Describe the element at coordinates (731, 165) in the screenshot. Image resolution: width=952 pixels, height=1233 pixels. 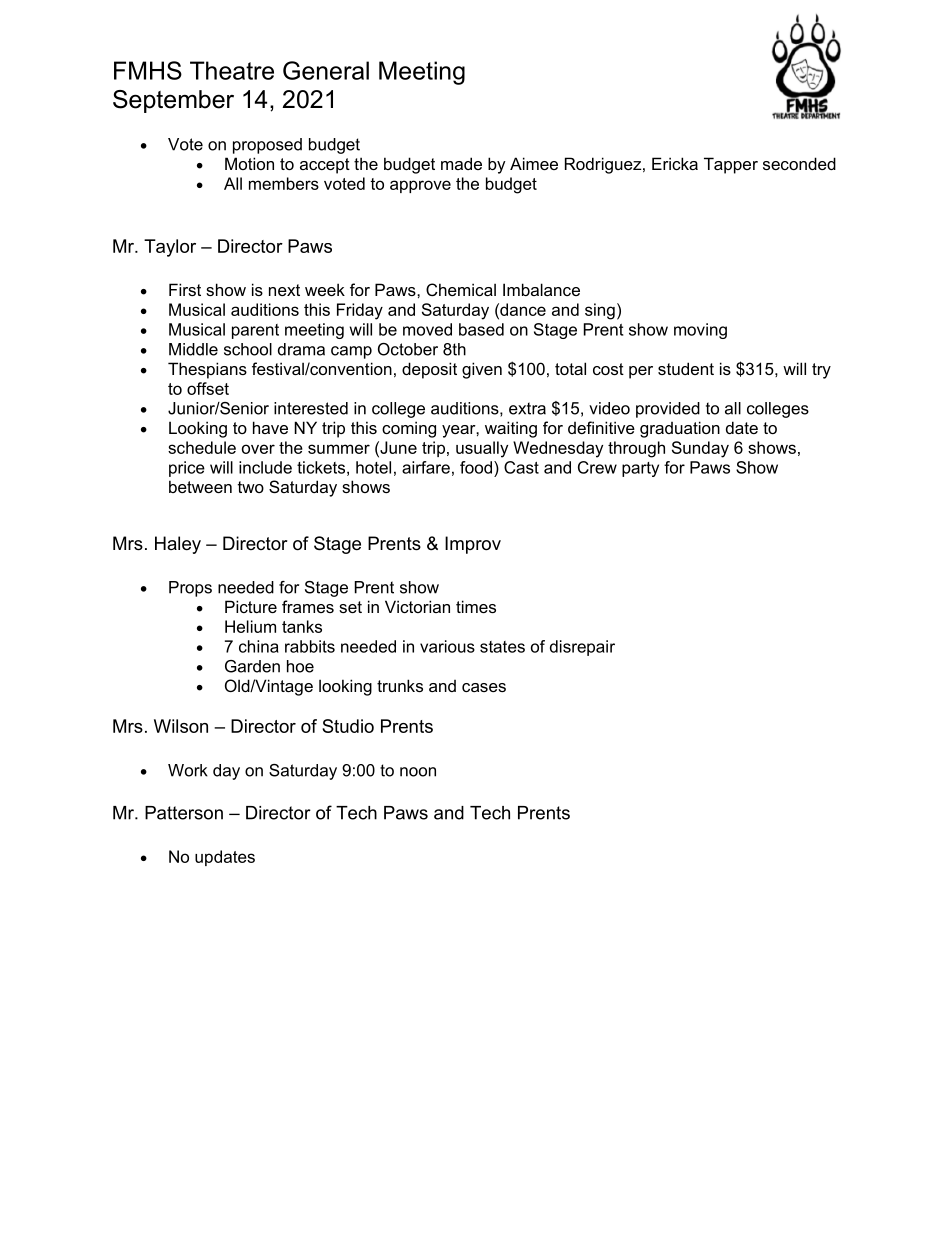
I see `Tapper` at that location.
